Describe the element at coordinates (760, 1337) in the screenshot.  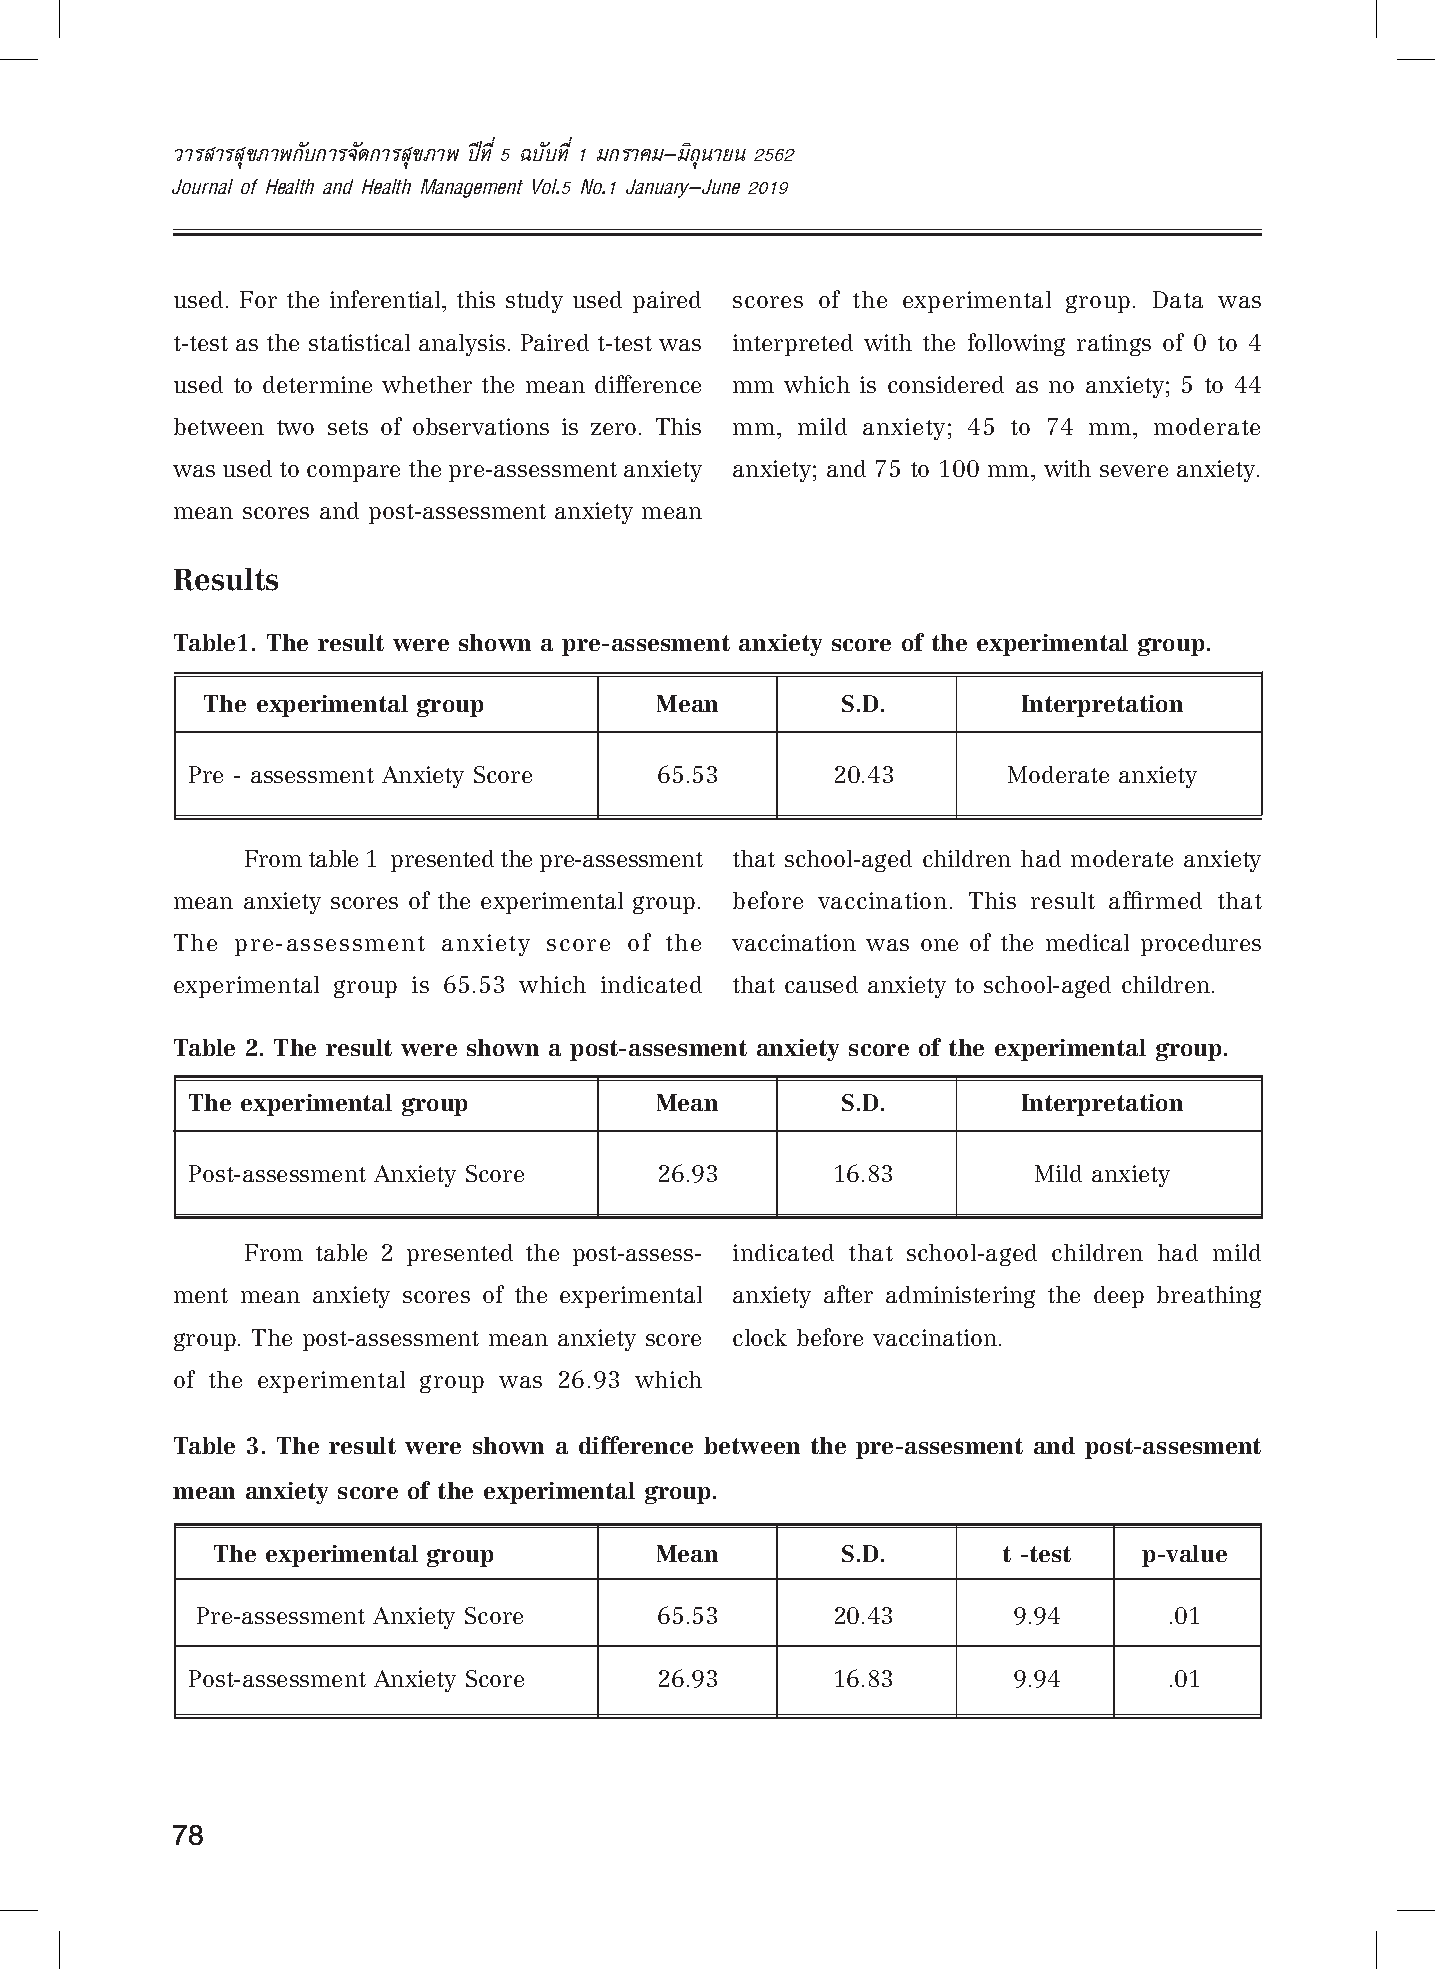
I see `clock` at that location.
